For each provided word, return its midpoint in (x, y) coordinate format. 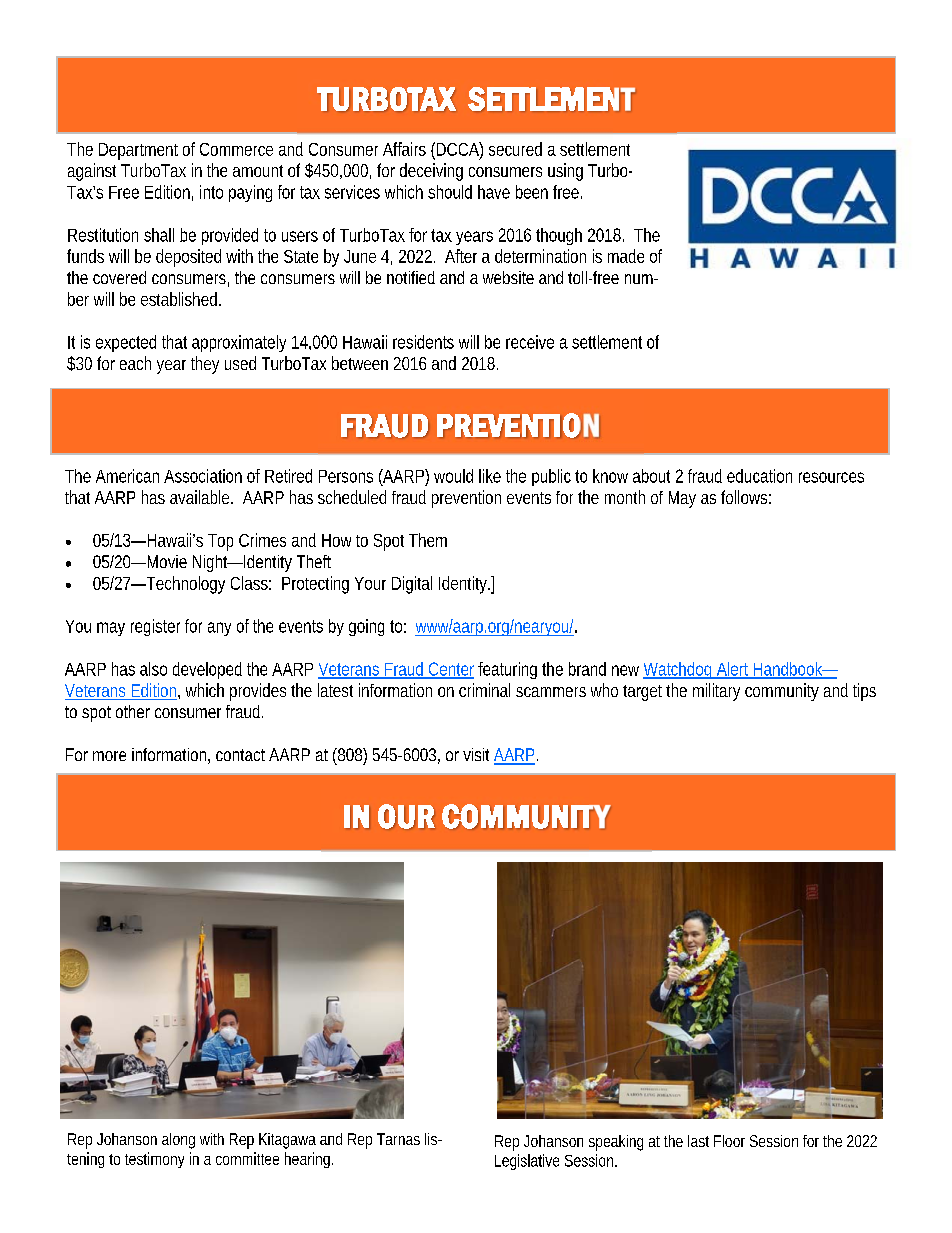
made (626, 256)
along (178, 1141)
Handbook (789, 670)
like (490, 476)
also (153, 669)
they (205, 365)
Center (450, 670)
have (494, 192)
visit (476, 754)
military (716, 692)
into (211, 192)
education (759, 476)
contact (240, 755)
